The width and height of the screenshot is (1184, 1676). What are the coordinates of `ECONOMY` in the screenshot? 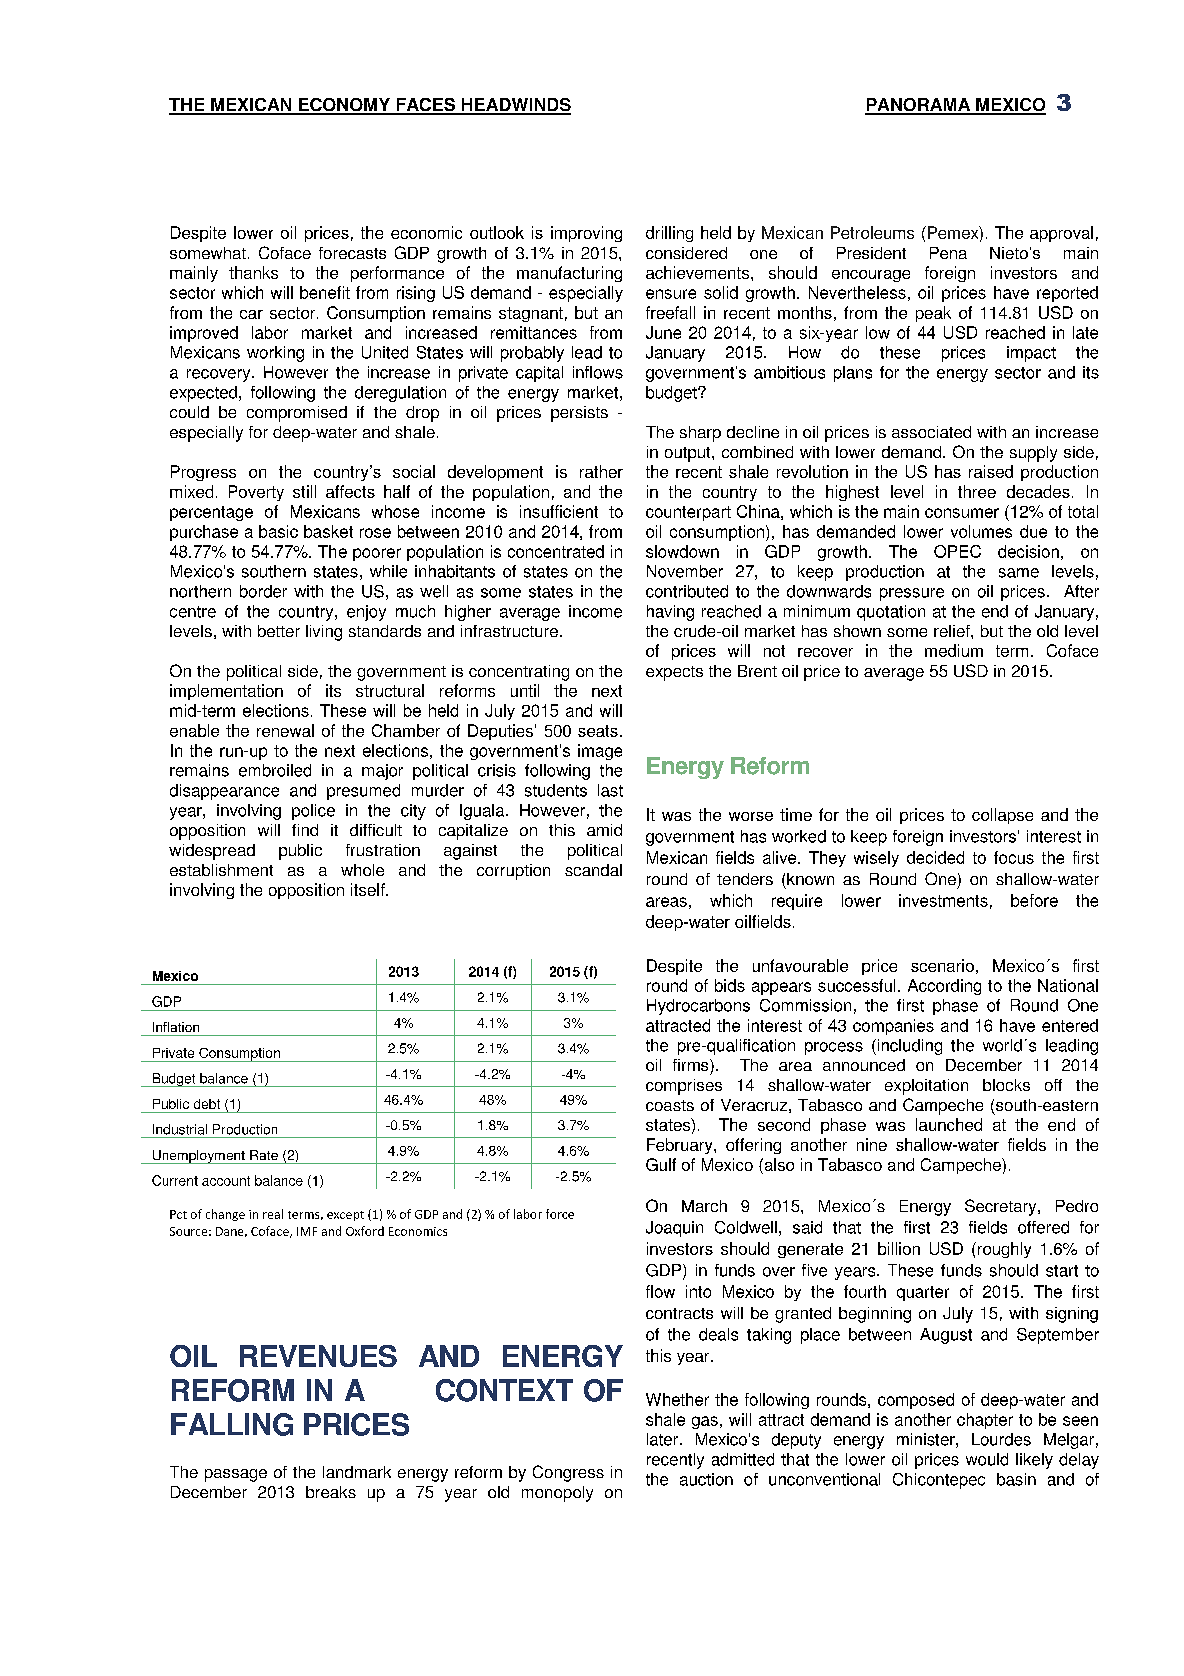 It's located at (344, 106).
